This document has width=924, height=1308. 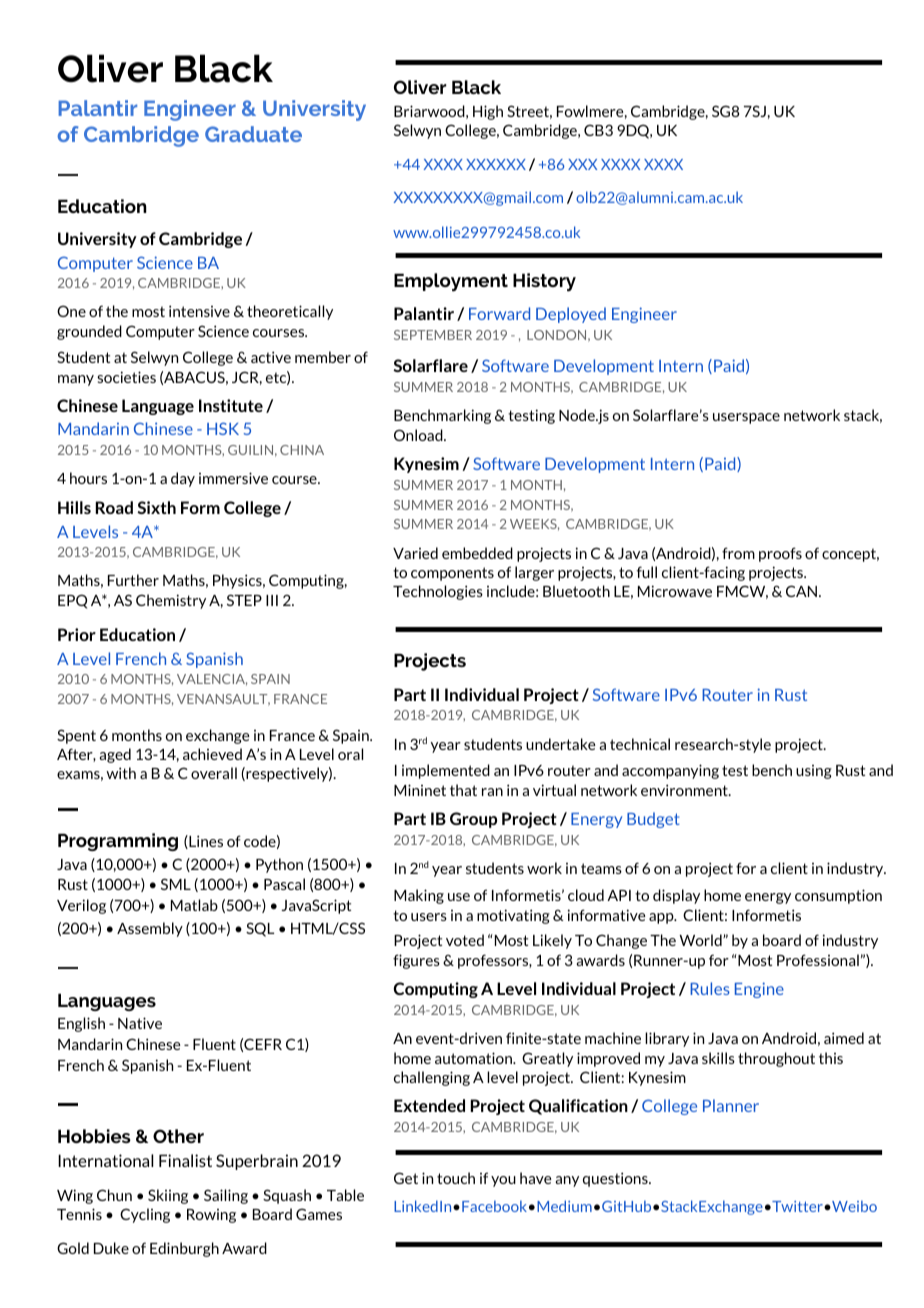 What do you see at coordinates (616, 1179) in the document?
I see `questions` at bounding box center [616, 1179].
